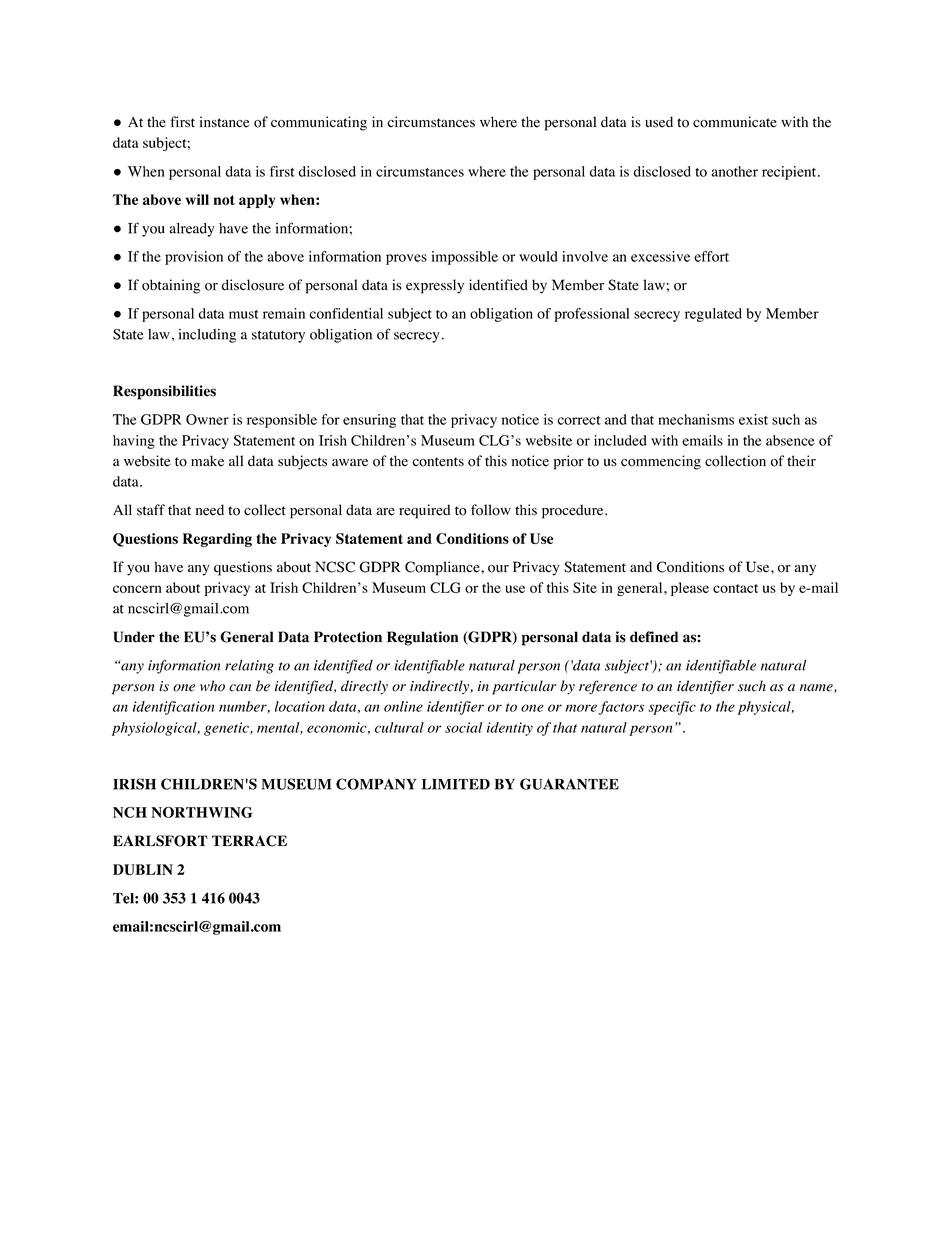 This page has height=1233, width=952. I want to click on follow, so click(491, 510).
